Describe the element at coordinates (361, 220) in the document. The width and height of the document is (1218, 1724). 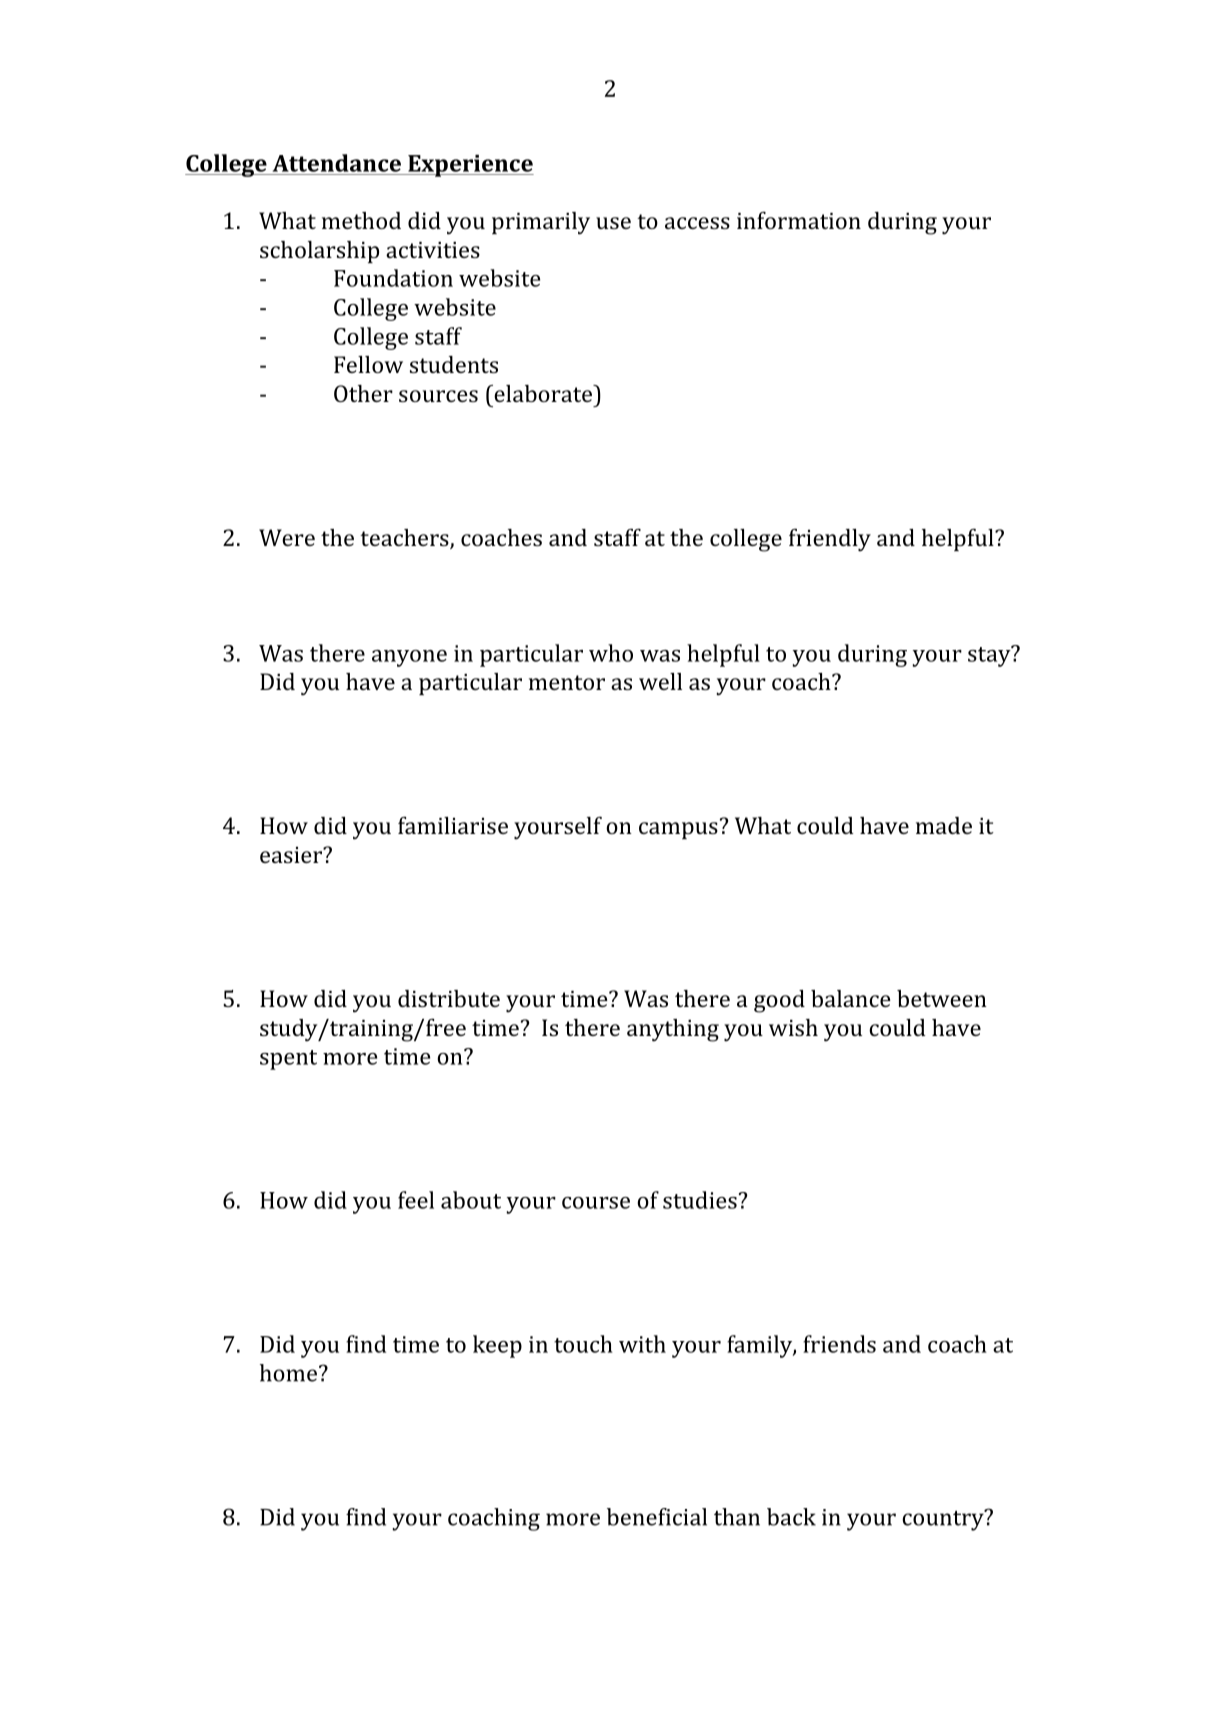
I see `method` at that location.
